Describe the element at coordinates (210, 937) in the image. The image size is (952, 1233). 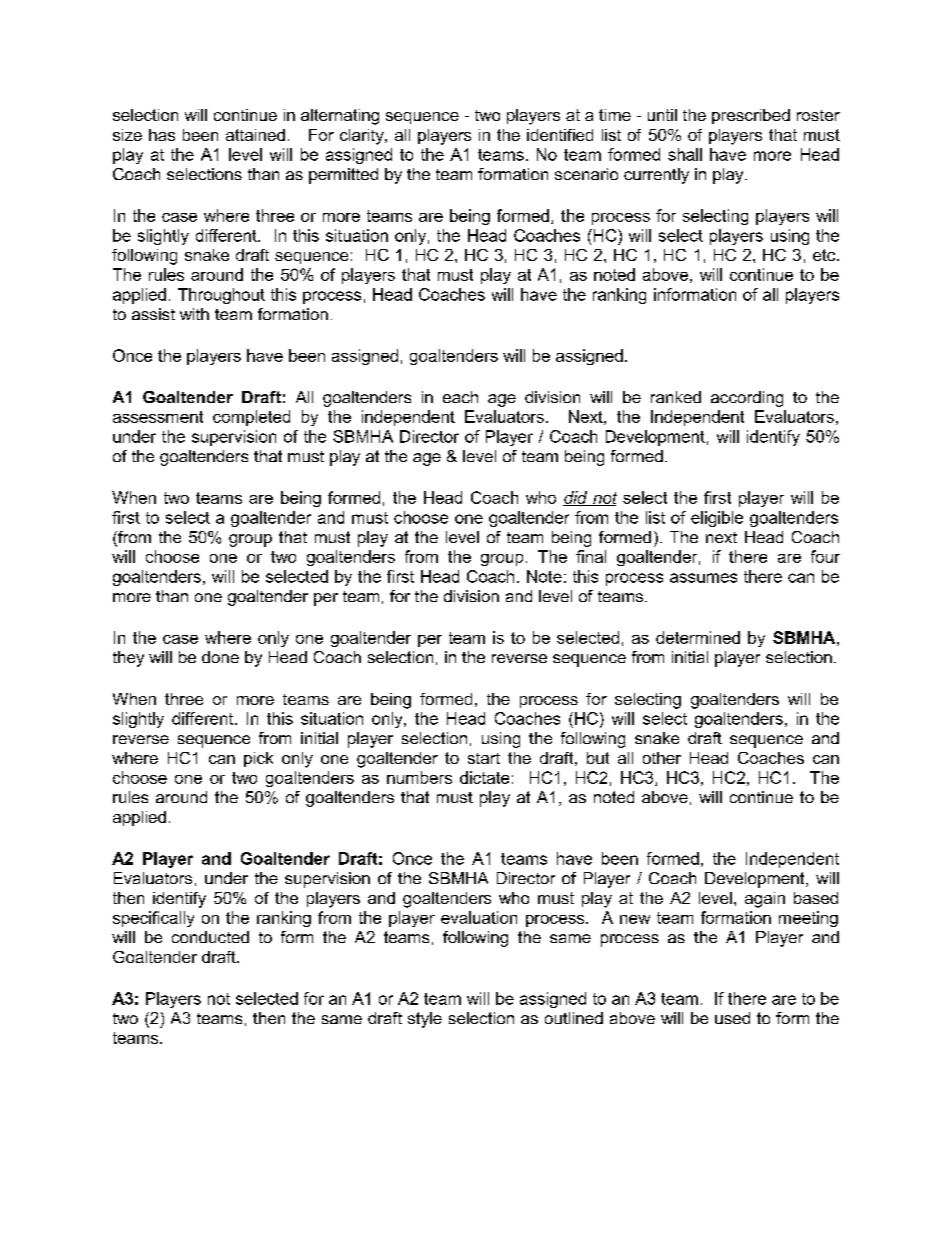
I see `conducted` at that location.
